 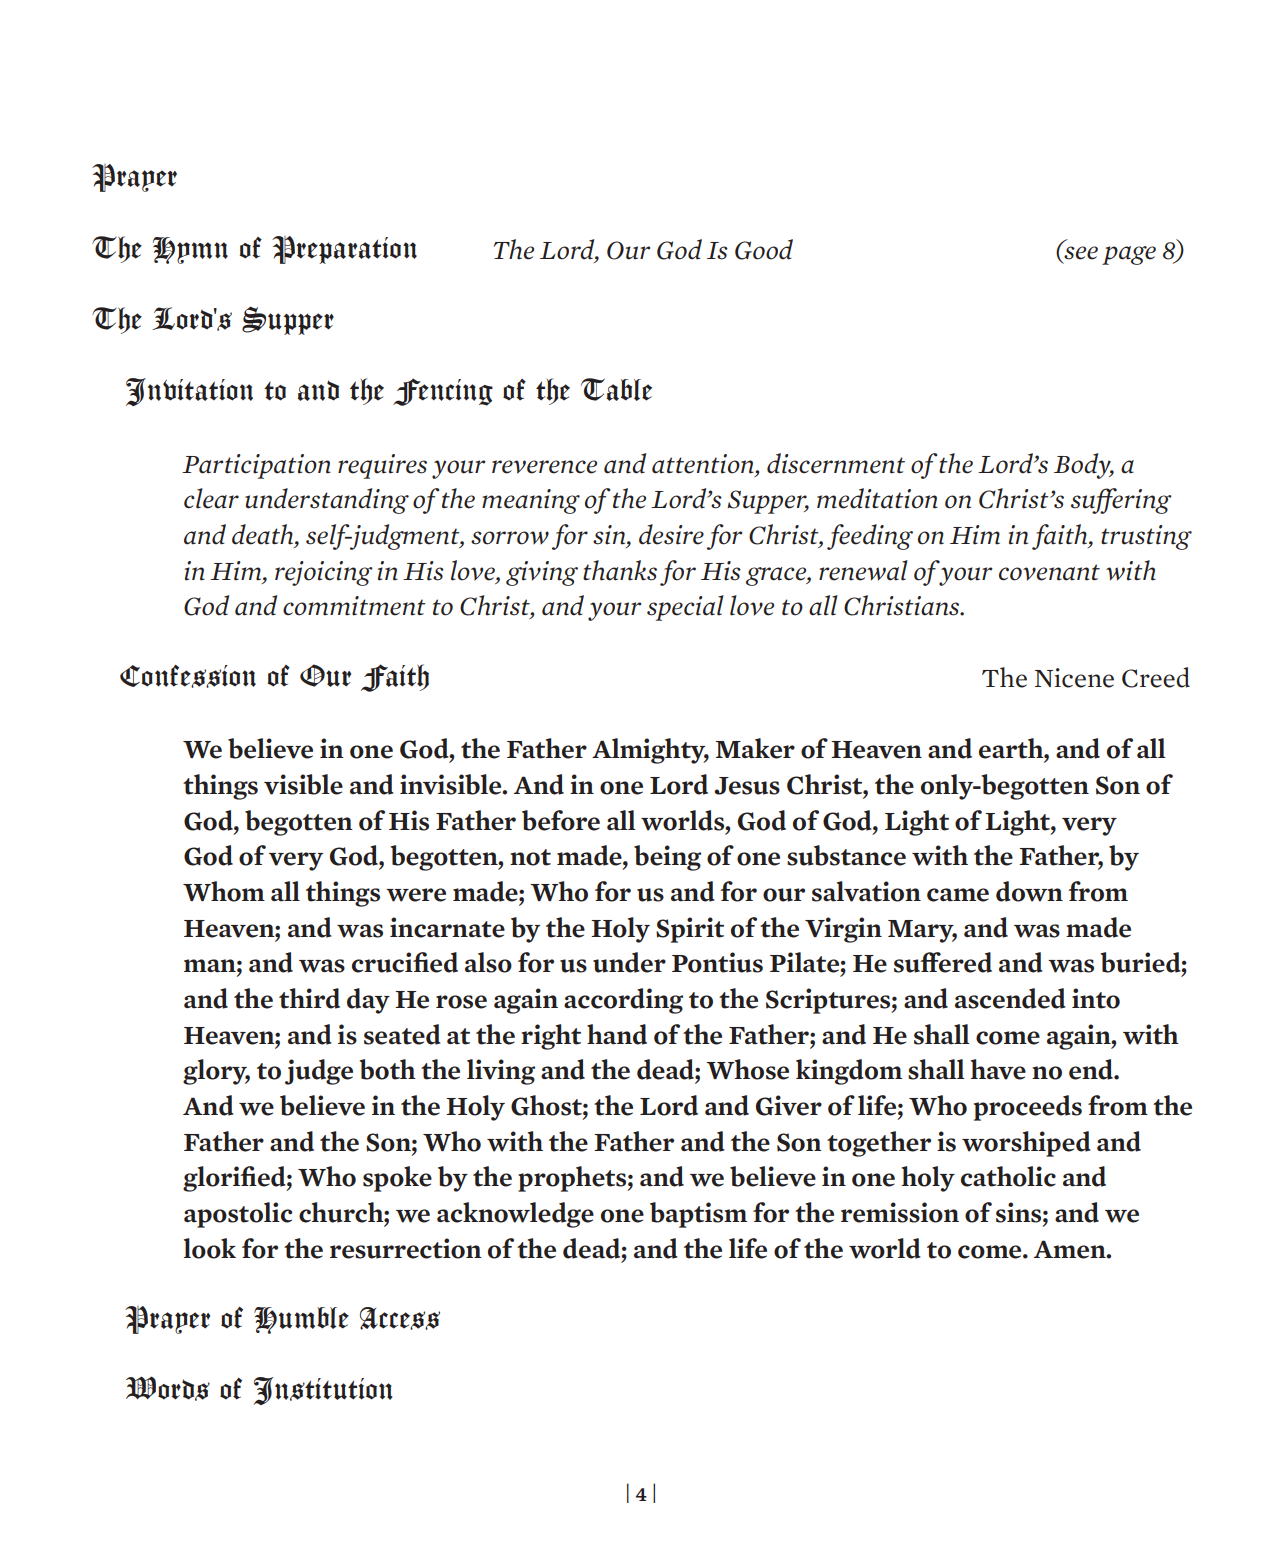 I want to click on commitment, so click(x=354, y=606).
